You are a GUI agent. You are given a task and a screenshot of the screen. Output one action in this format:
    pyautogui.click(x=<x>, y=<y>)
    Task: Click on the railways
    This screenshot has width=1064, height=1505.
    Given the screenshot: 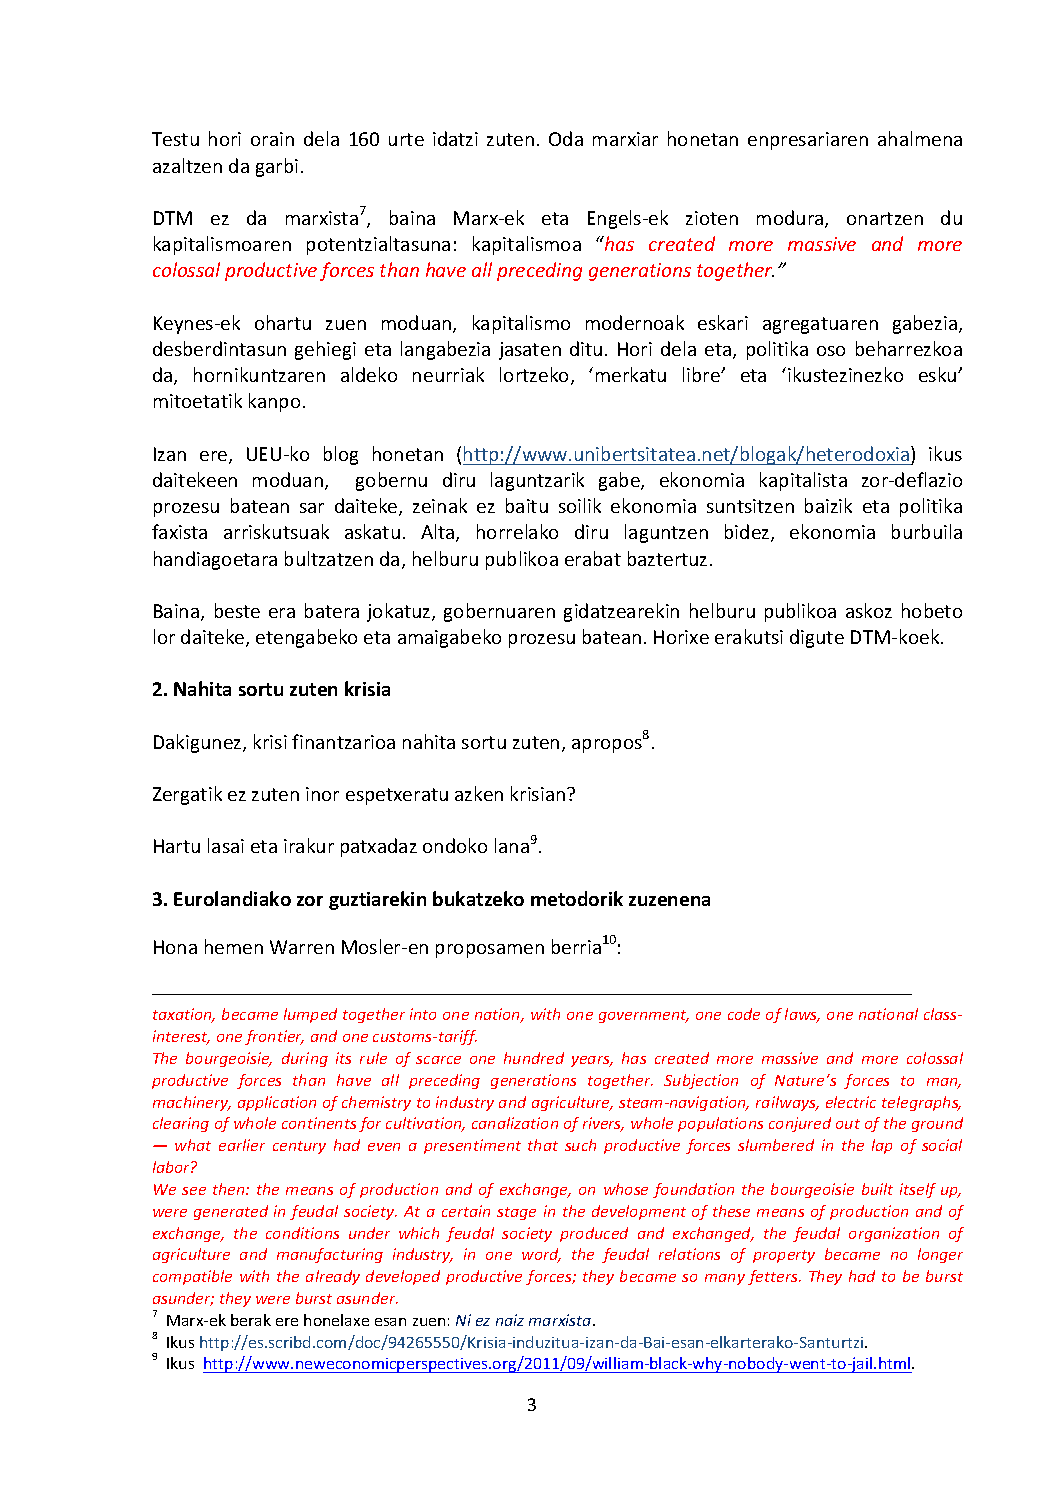 What is the action you would take?
    pyautogui.click(x=787, y=1103)
